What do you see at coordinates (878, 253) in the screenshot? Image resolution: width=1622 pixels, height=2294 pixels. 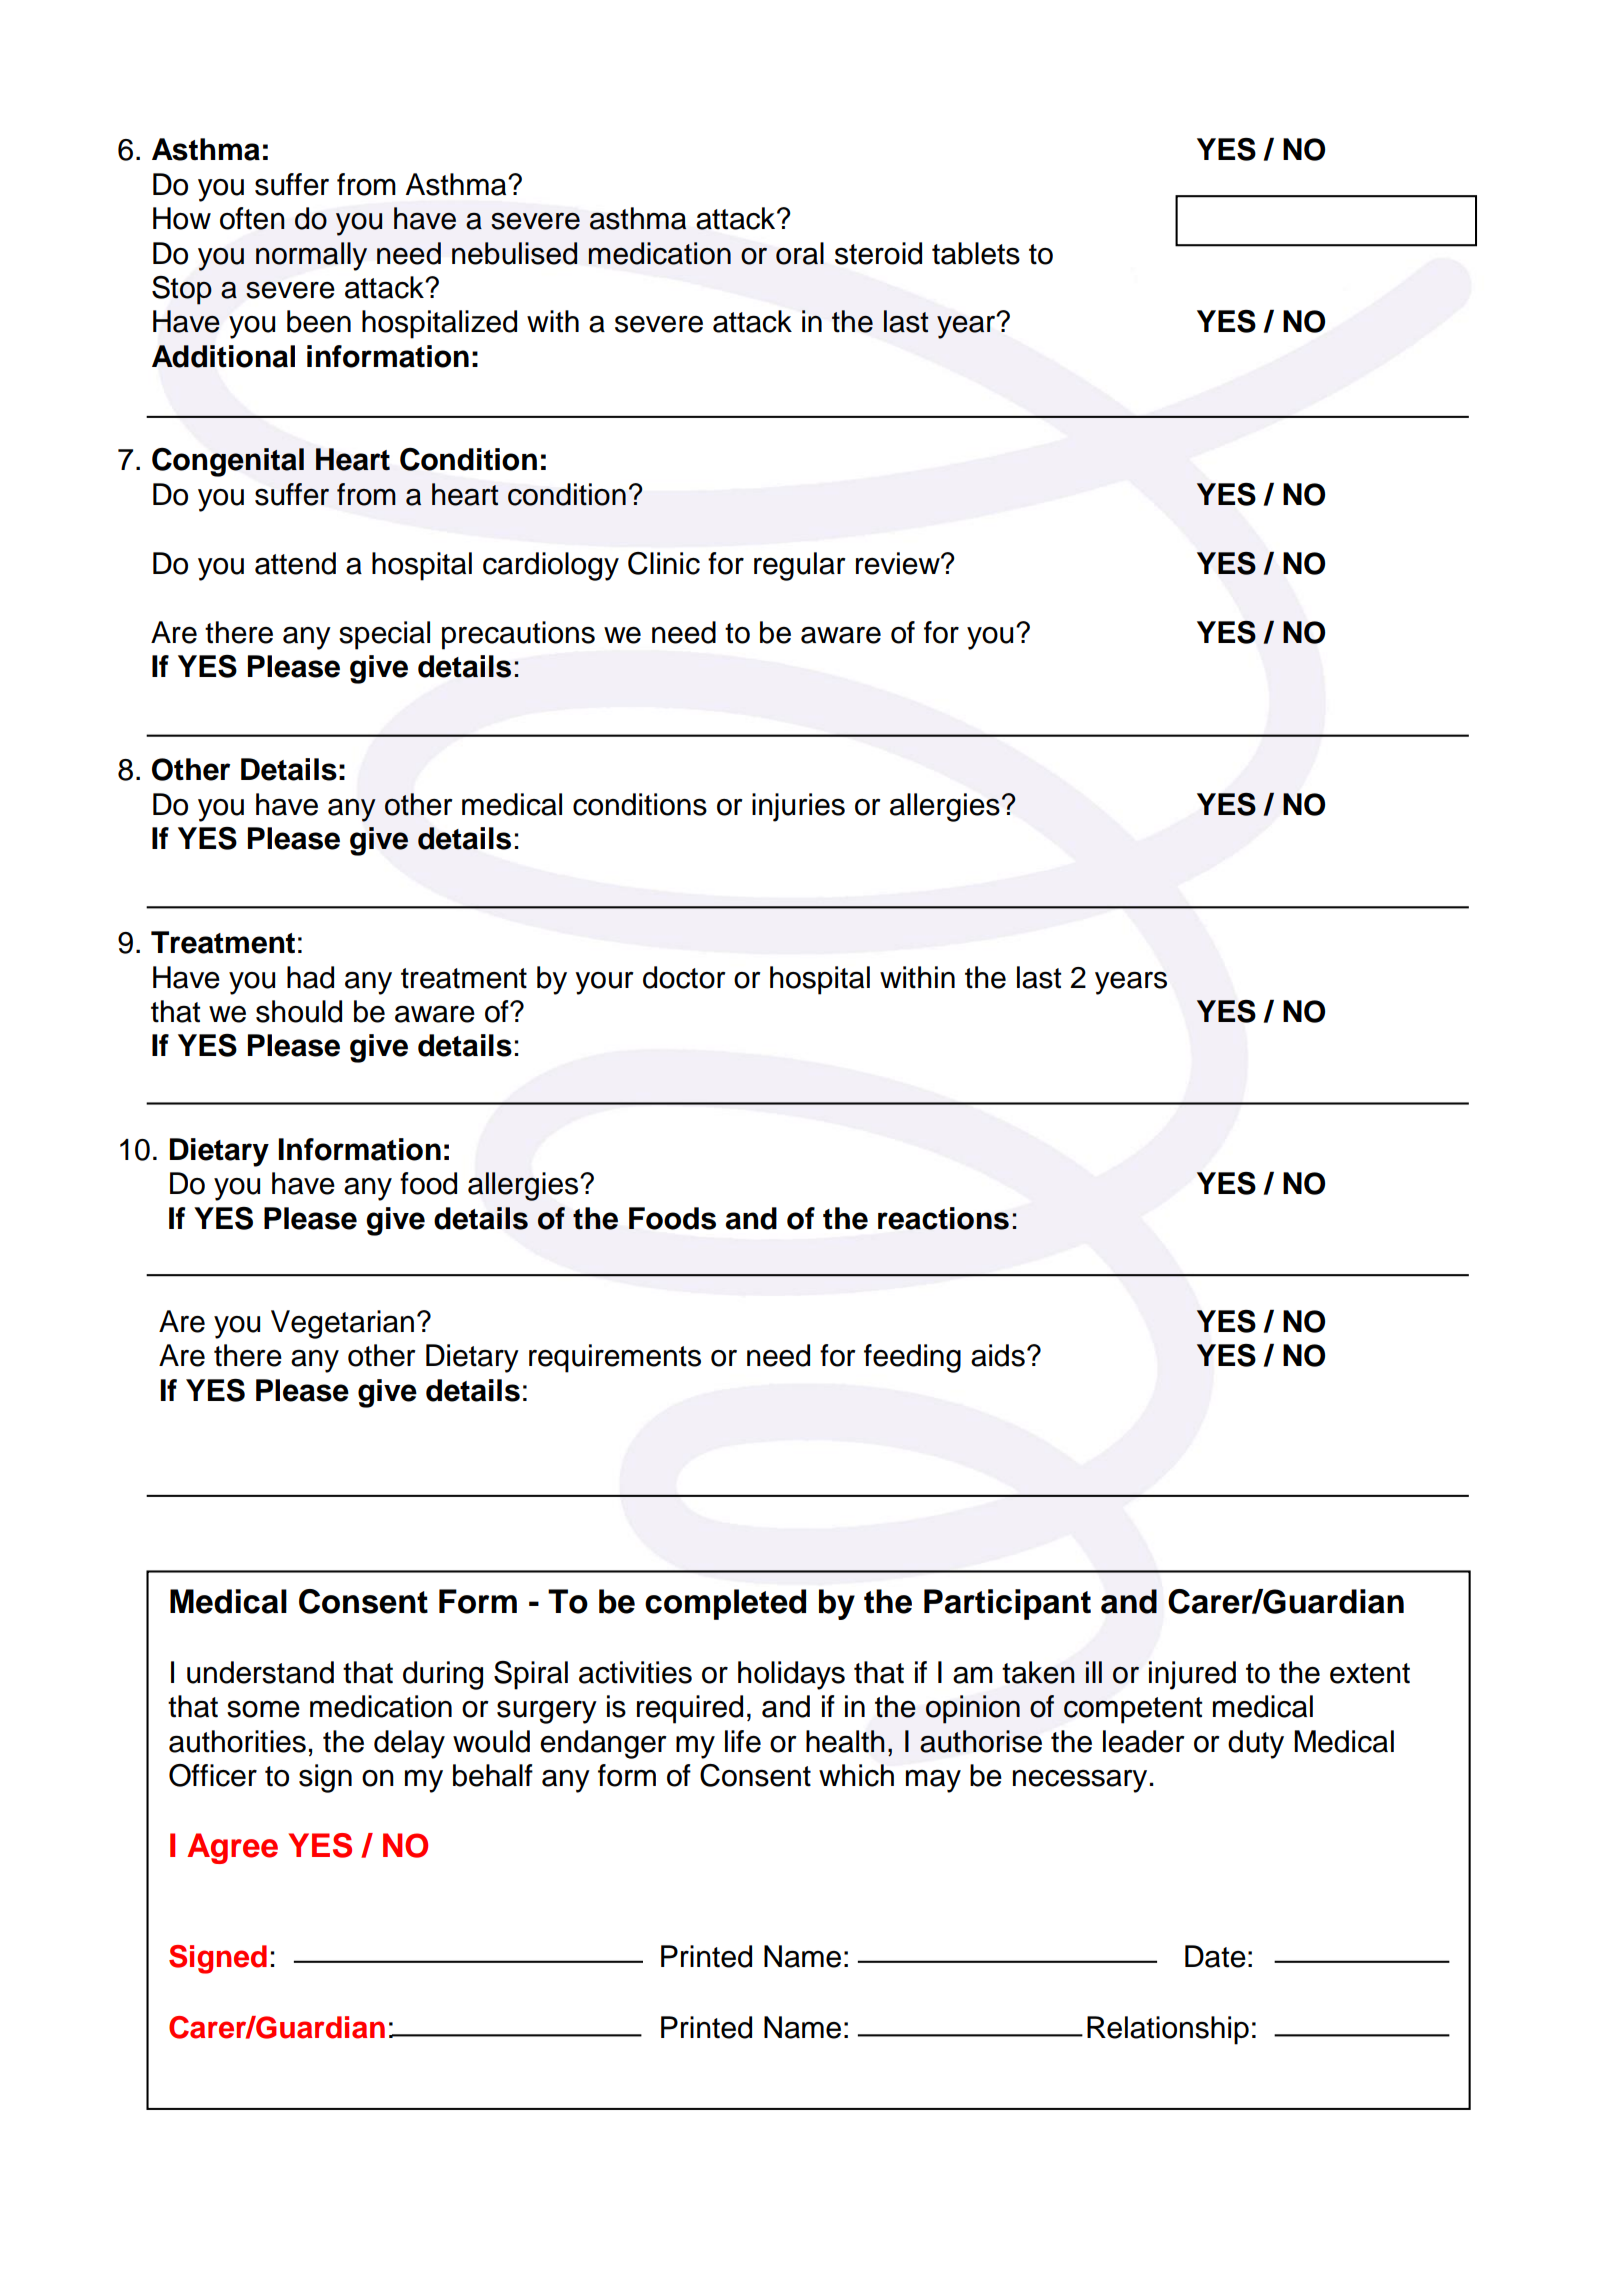 I see `steroid` at bounding box center [878, 253].
